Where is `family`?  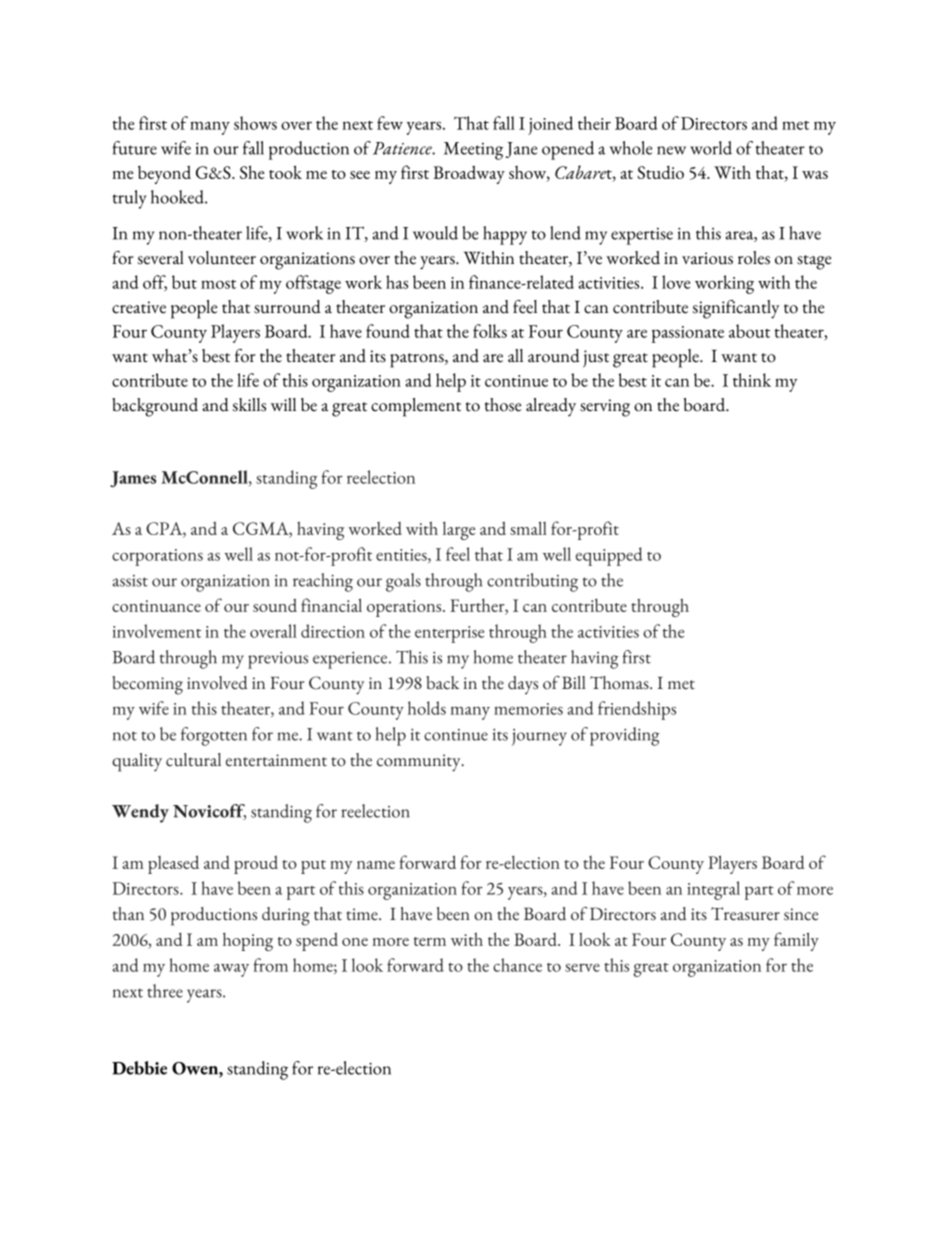
family is located at coordinates (796, 941).
